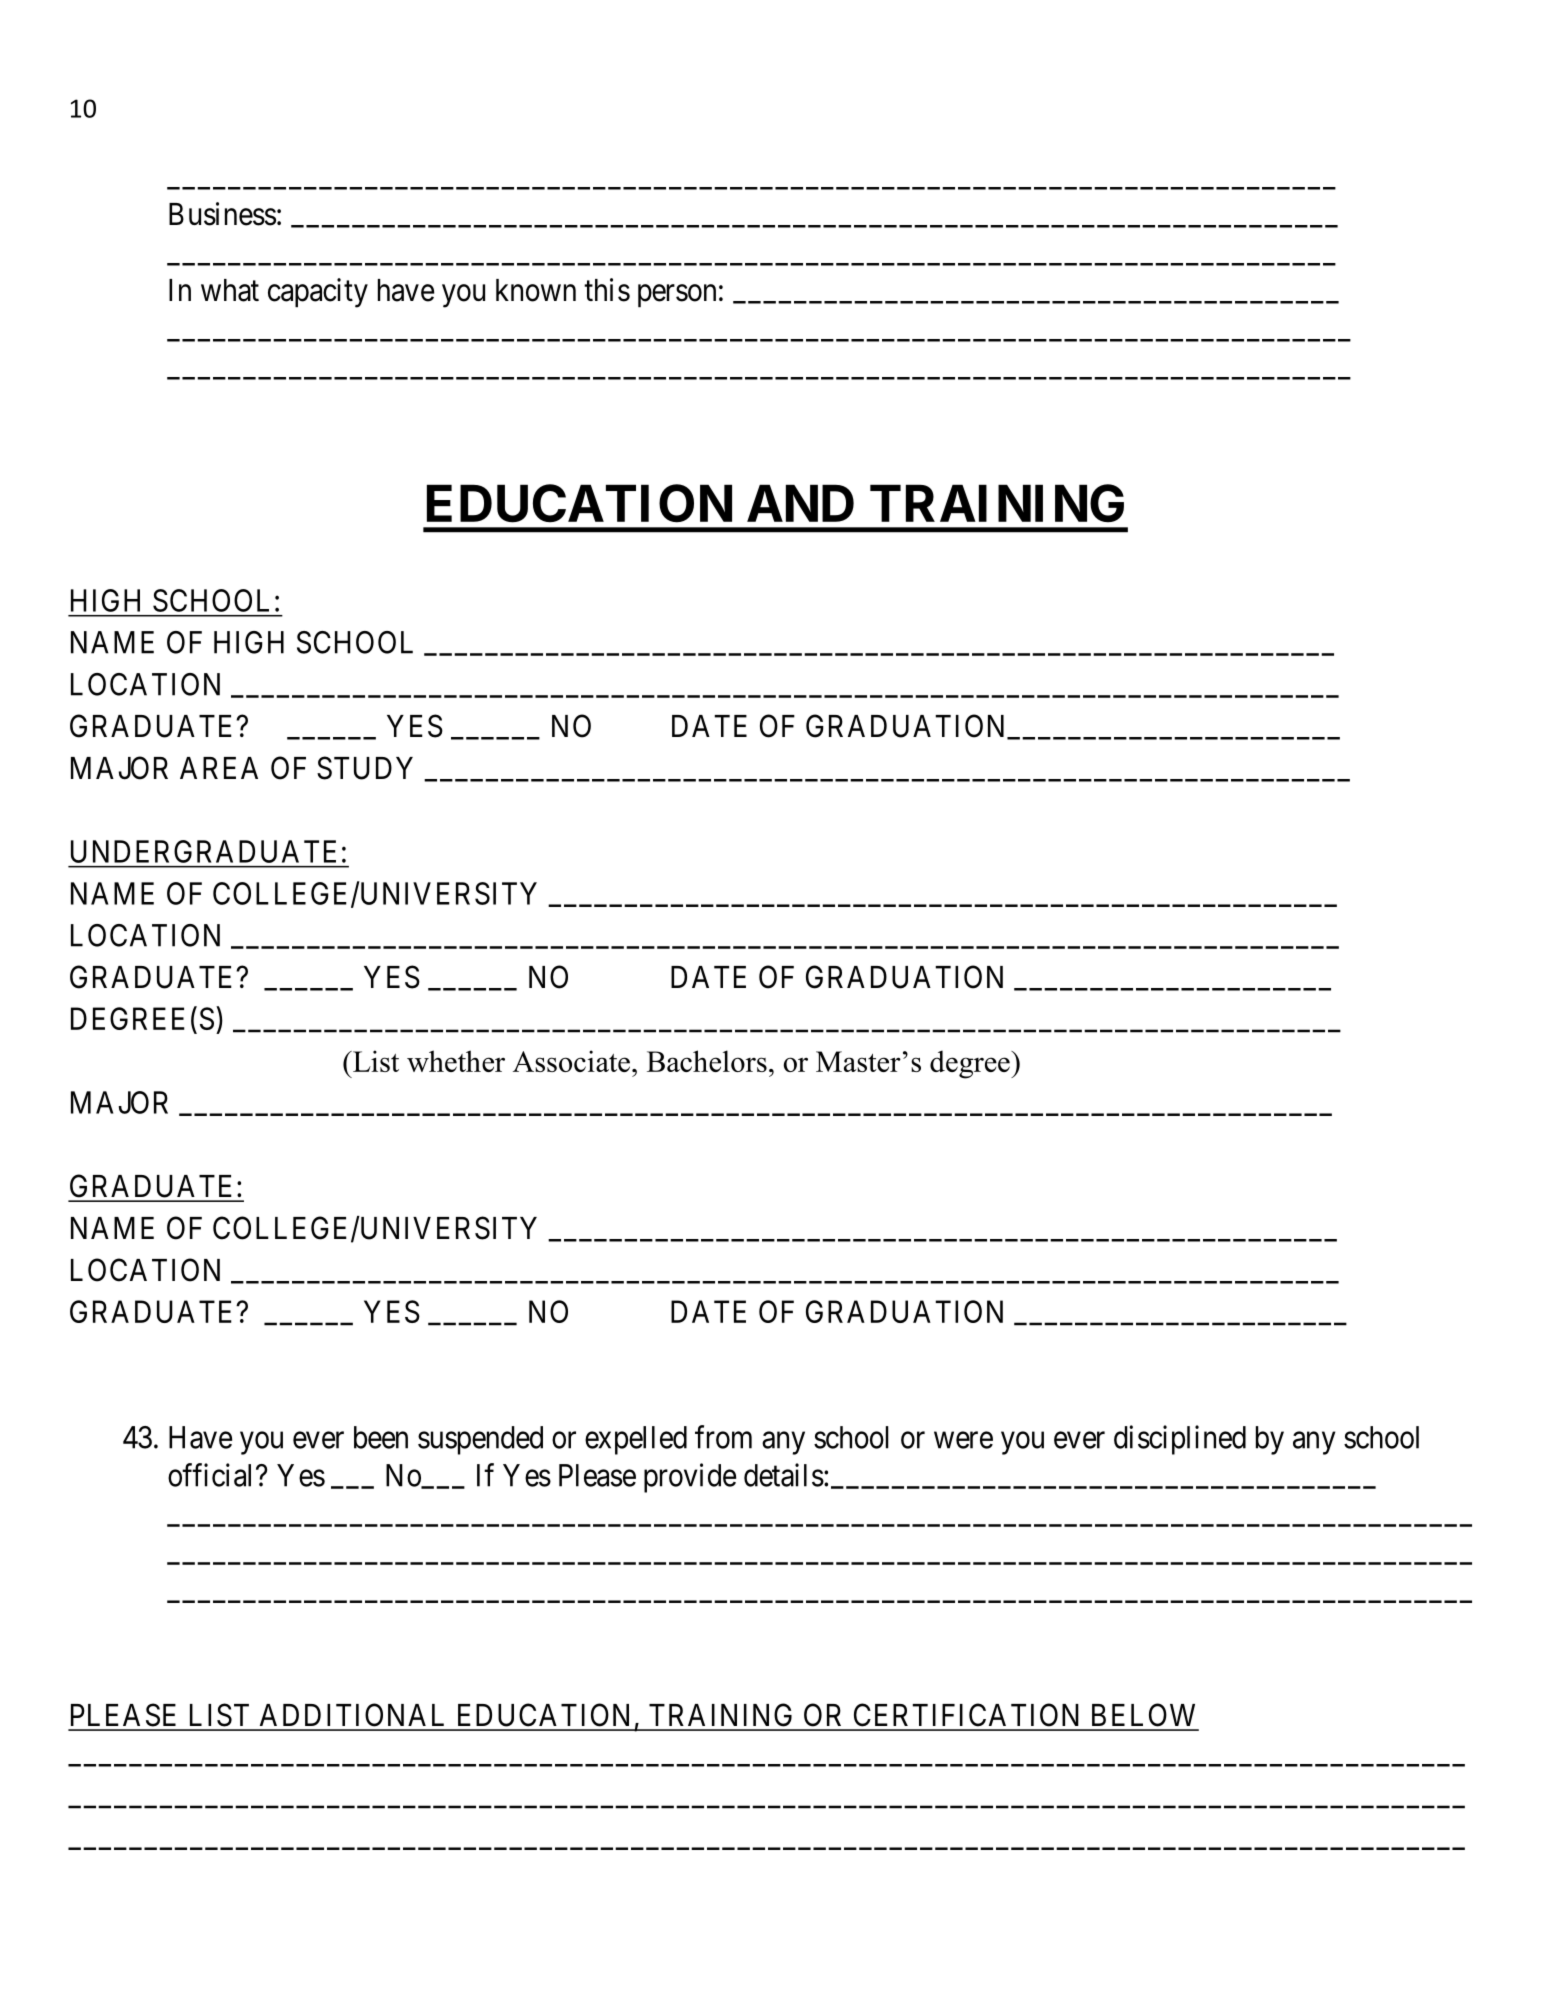  I want to click on whether, so click(456, 1061).
